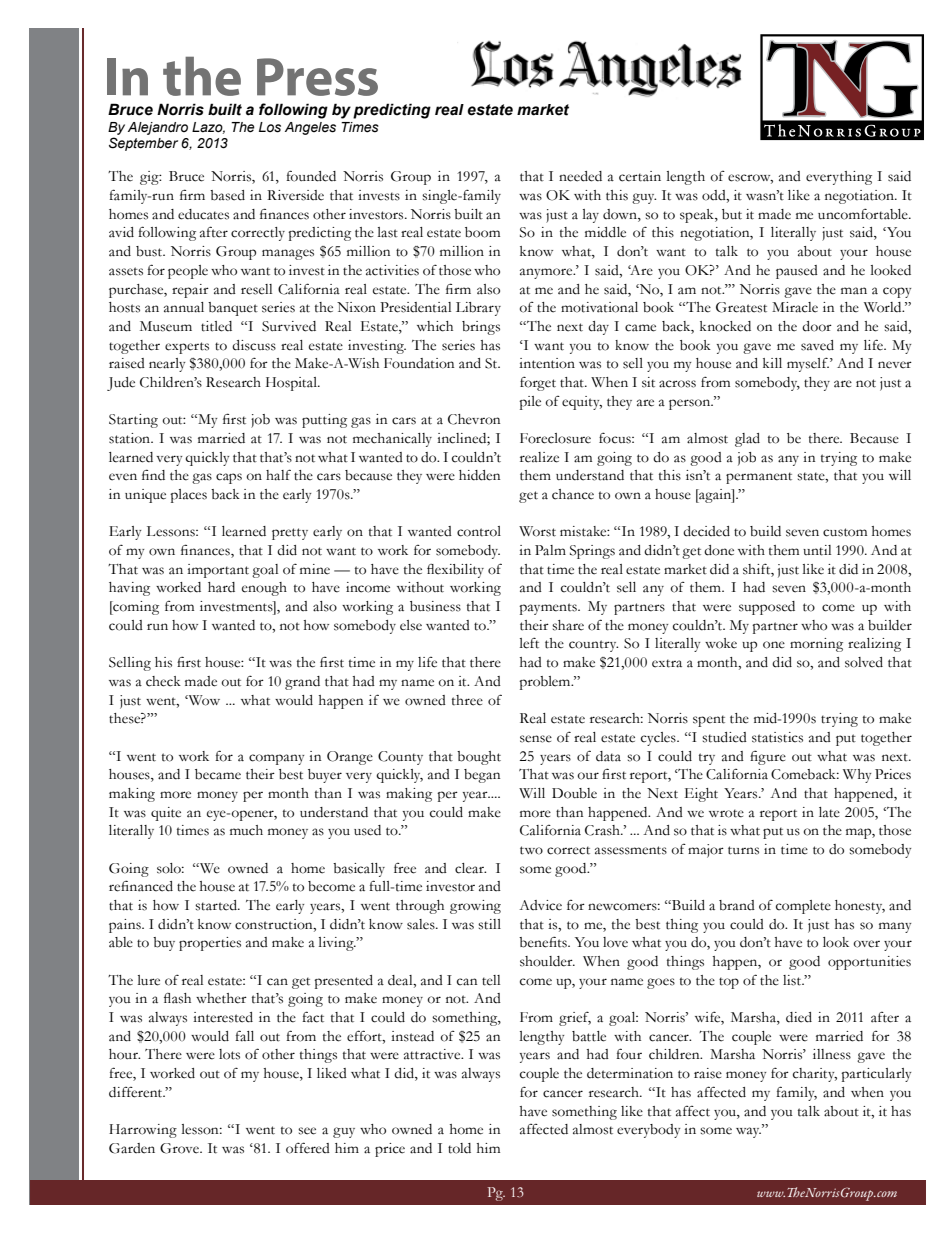 The width and height of the page is (952, 1233). What do you see at coordinates (580, 176) in the page?
I see `needed` at bounding box center [580, 176].
